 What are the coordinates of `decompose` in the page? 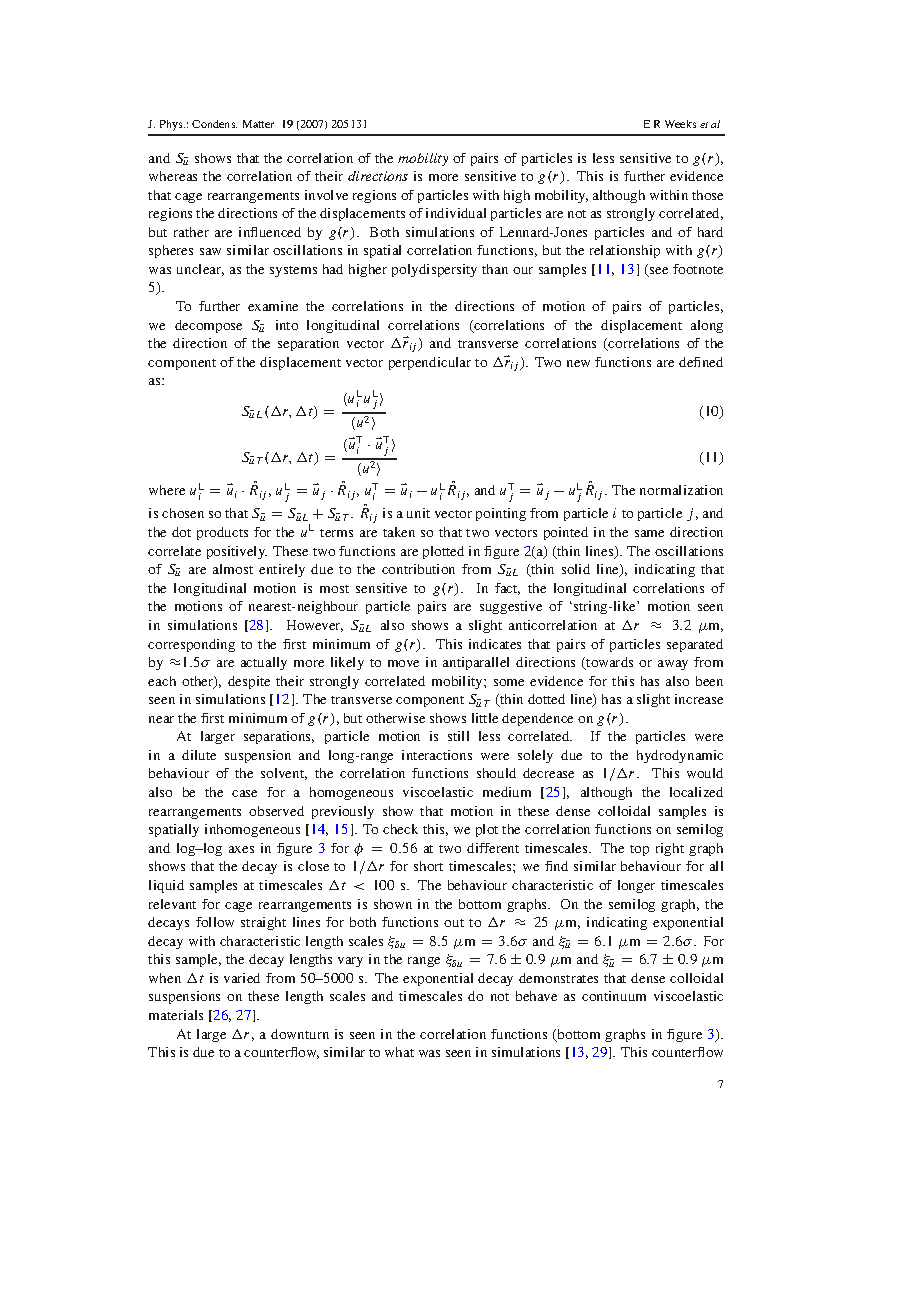 It's located at (208, 326).
